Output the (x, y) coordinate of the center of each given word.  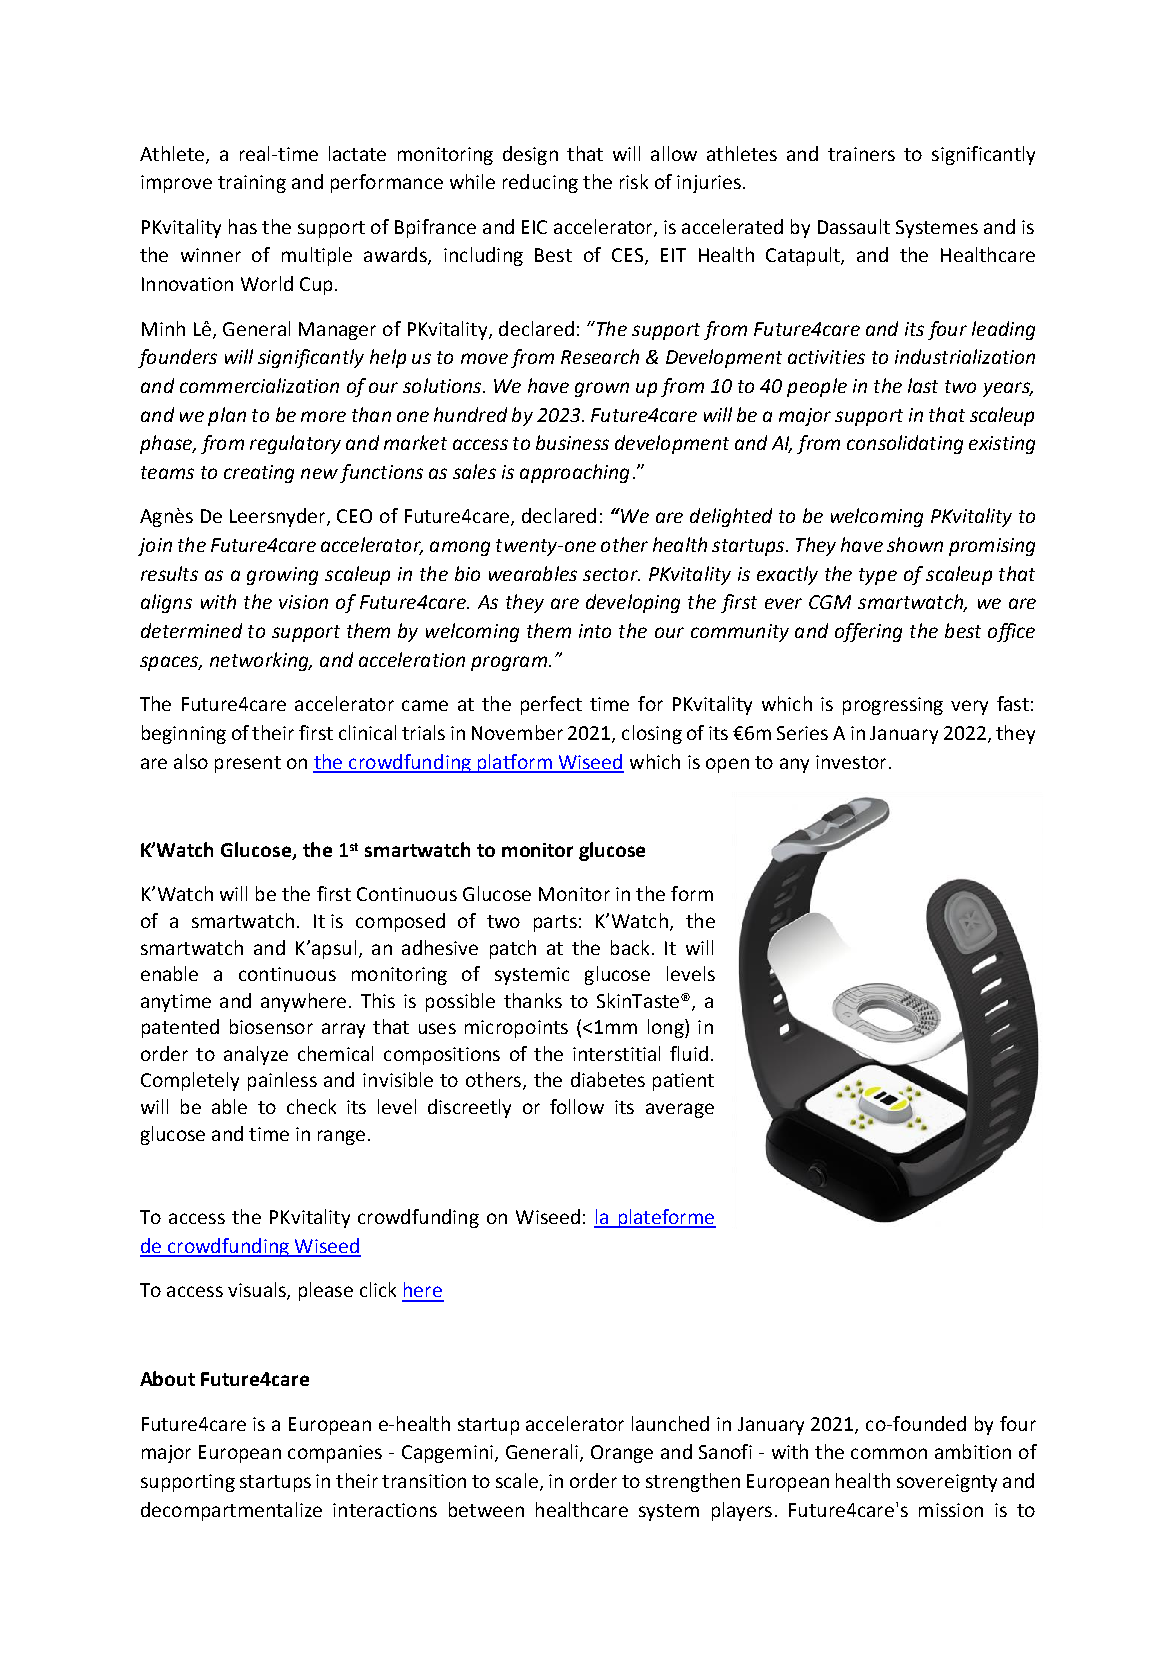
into (595, 631)
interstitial (616, 1053)
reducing (540, 183)
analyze (256, 1055)
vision (303, 602)
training (252, 184)
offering (868, 632)
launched (670, 1423)
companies (335, 1454)
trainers (861, 154)
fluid (689, 1053)
